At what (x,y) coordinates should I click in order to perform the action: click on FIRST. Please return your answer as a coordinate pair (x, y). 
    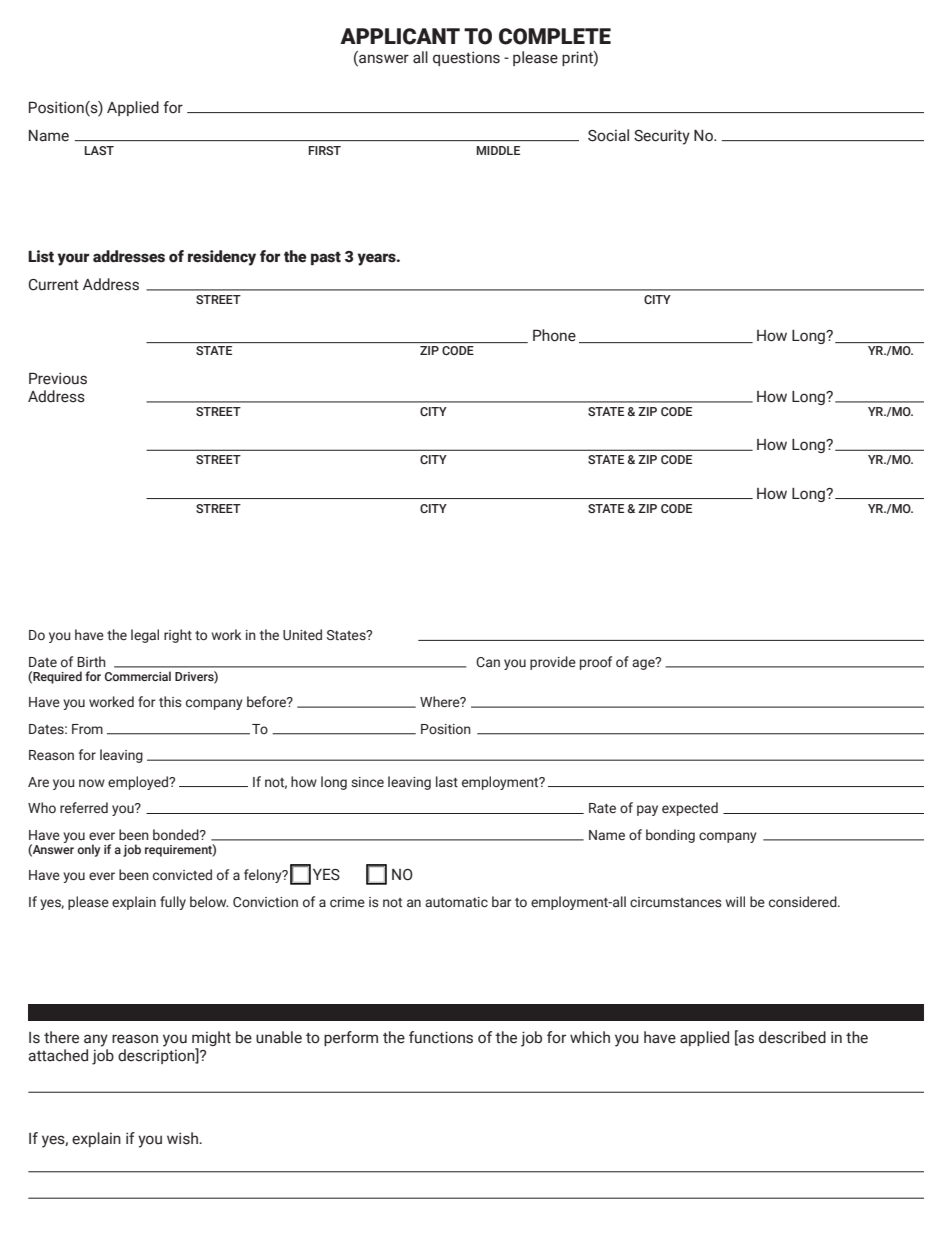
    Looking at the image, I should click on (325, 150).
